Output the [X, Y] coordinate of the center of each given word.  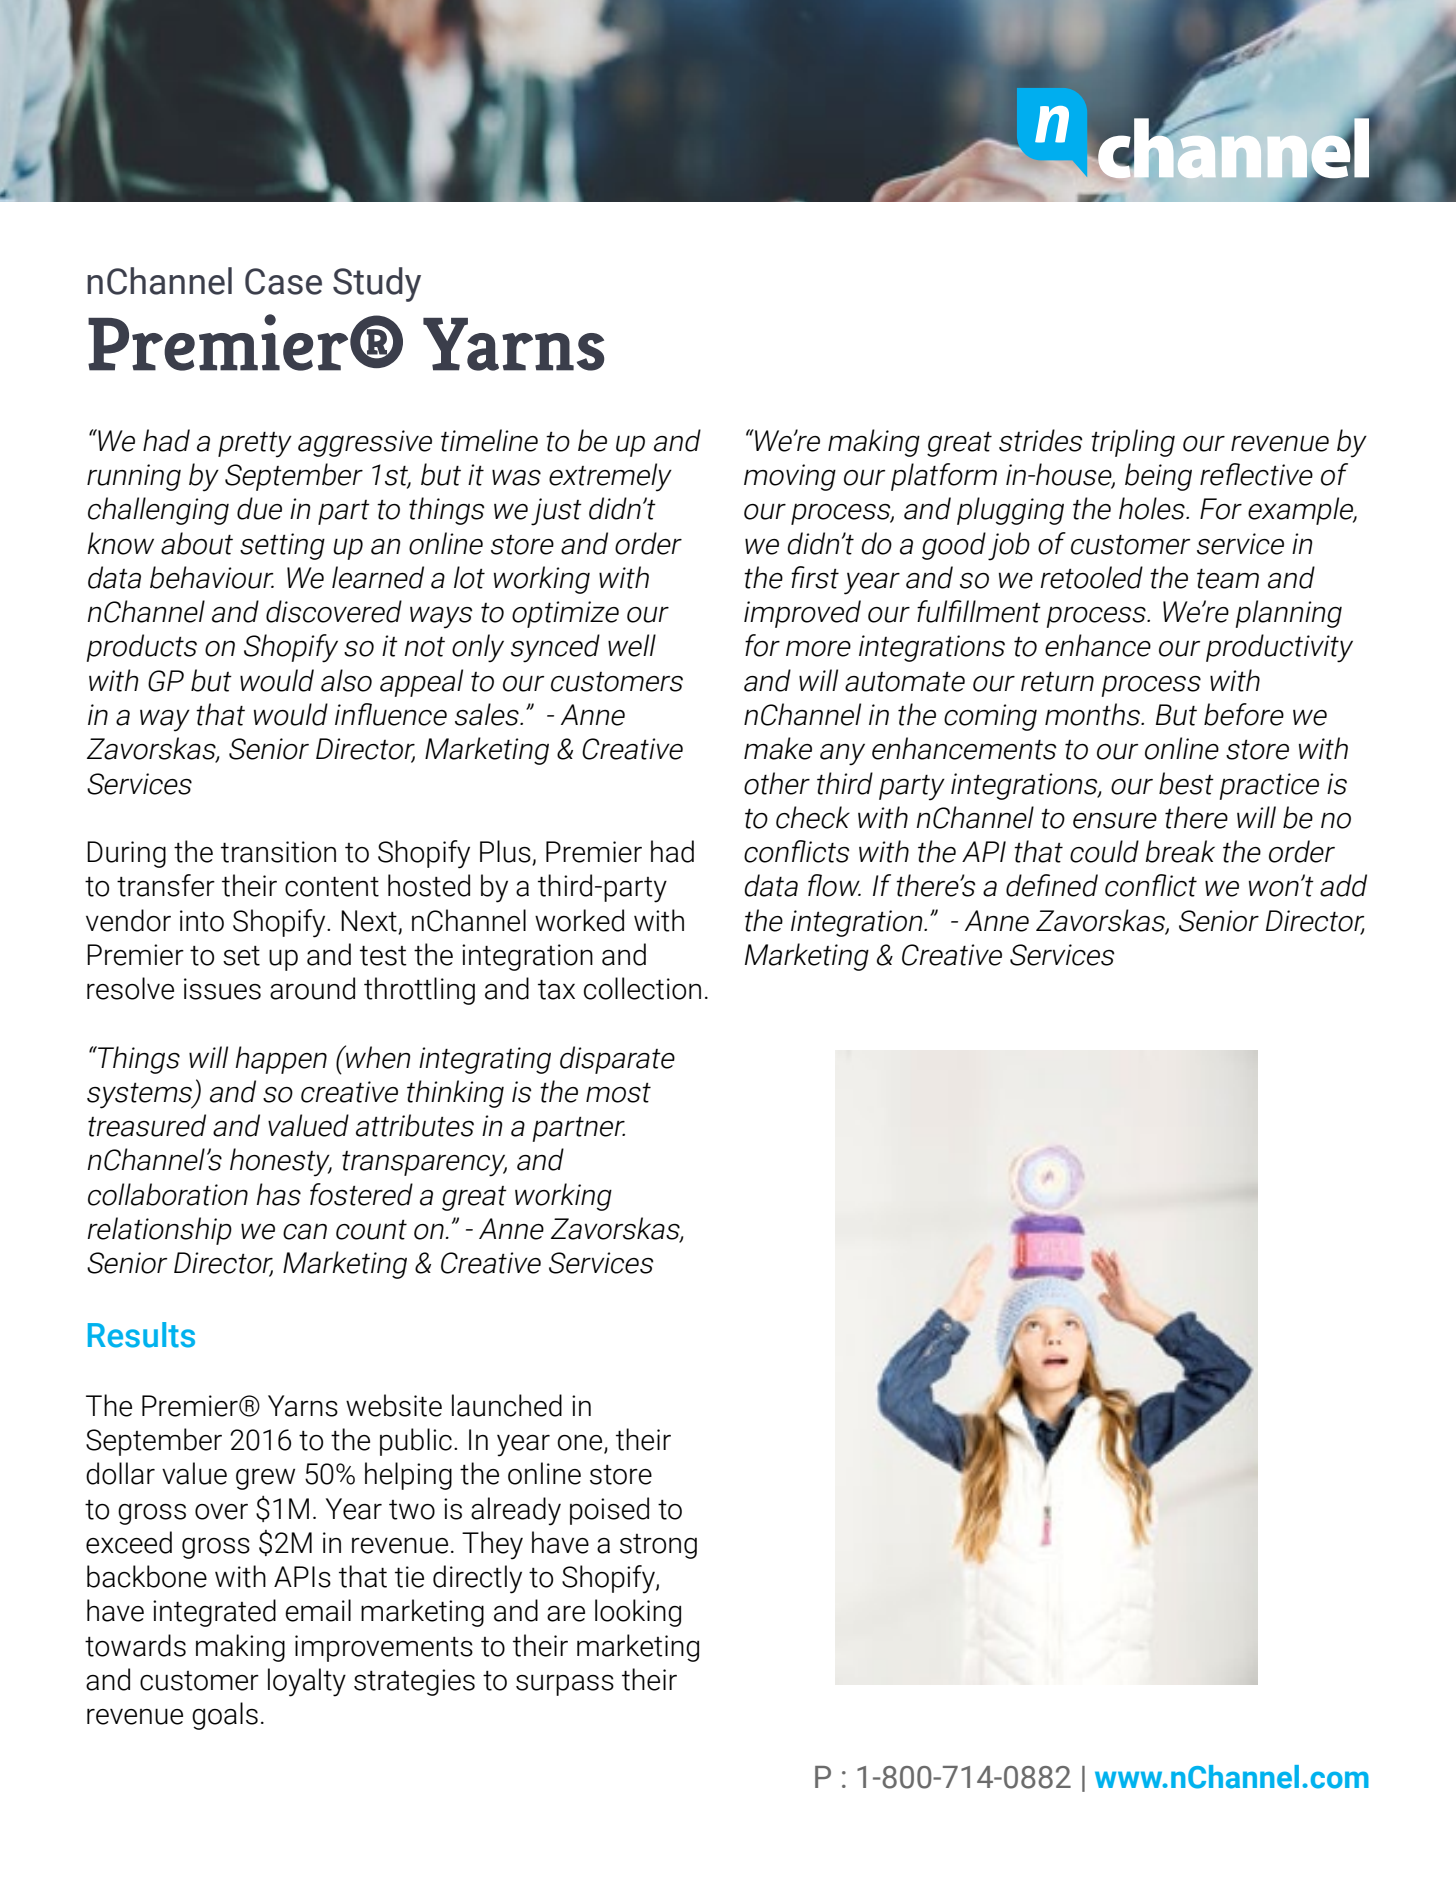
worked [579, 920]
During [126, 854]
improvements [384, 1648]
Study [377, 284]
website [394, 1405]
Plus [506, 852]
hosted [429, 885]
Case [283, 281]
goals [225, 1716]
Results [141, 1335]
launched [507, 1405]
